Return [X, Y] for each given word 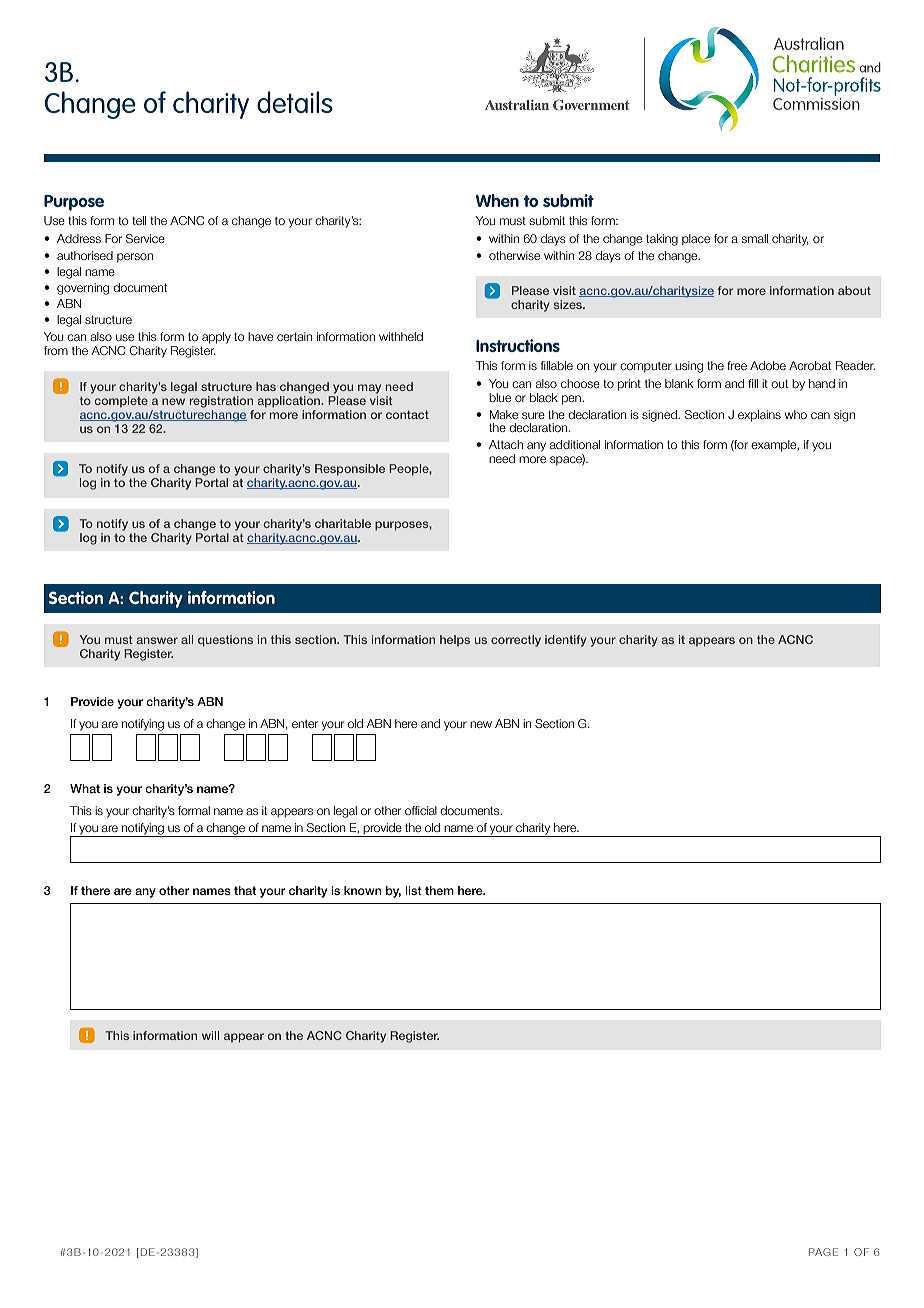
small [754, 238]
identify [566, 641]
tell [139, 220]
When [497, 200]
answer [157, 640]
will [210, 1035]
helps [455, 640]
